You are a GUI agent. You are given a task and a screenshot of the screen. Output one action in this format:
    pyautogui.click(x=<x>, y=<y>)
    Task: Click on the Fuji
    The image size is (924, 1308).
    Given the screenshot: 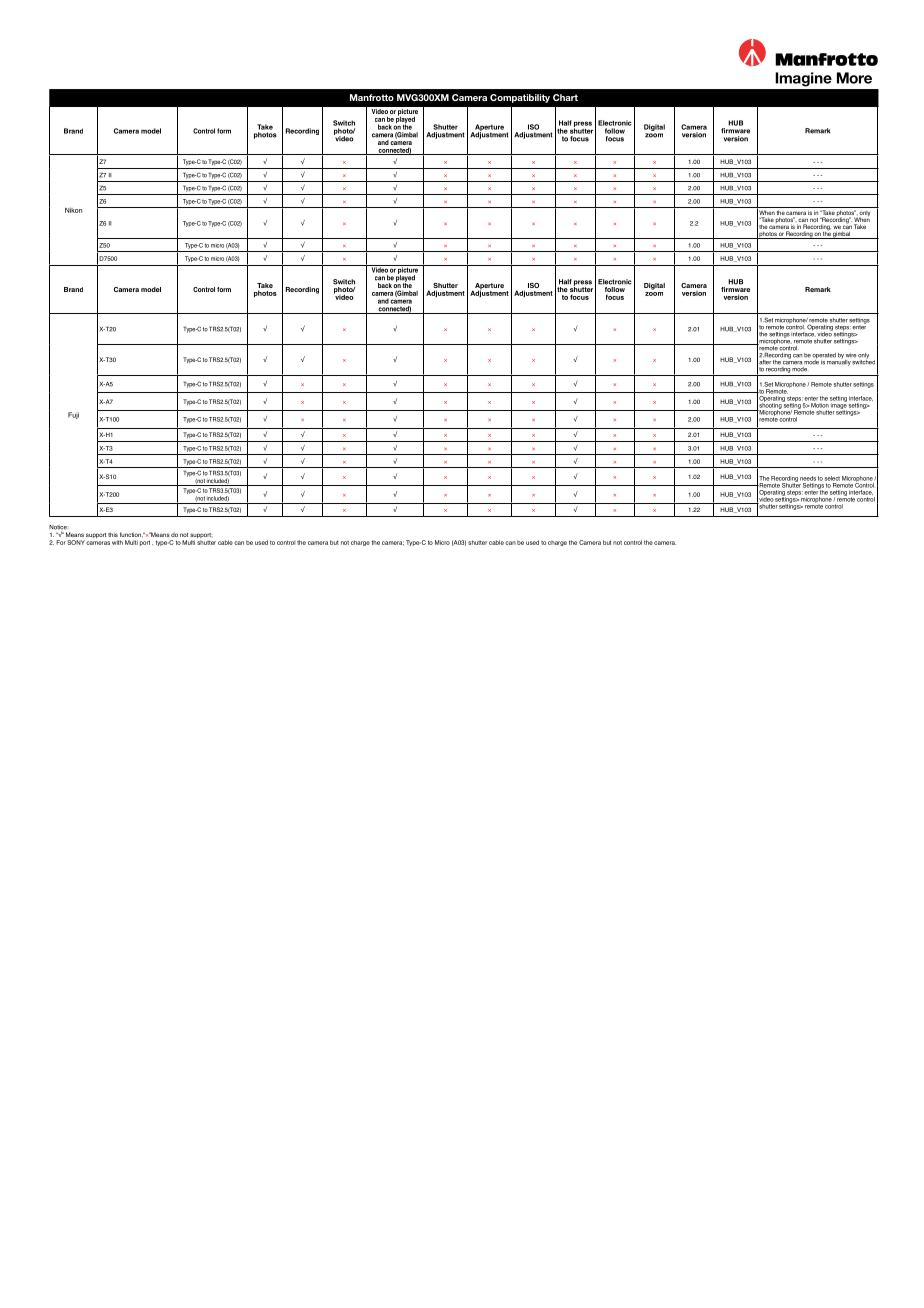 What is the action you would take?
    pyautogui.click(x=73, y=415)
